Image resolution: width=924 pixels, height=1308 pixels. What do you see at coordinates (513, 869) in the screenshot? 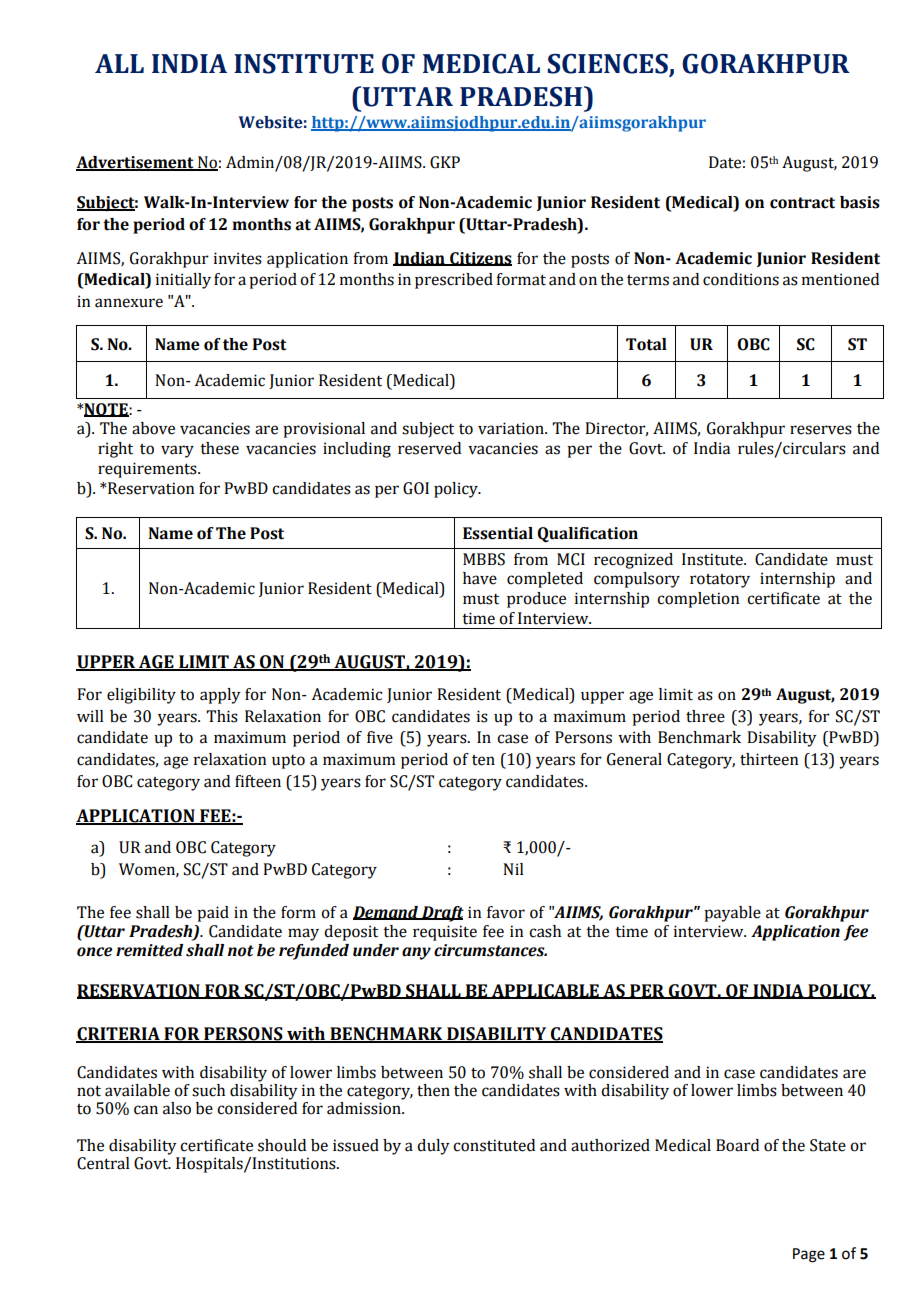
I see `Nil` at bounding box center [513, 869].
